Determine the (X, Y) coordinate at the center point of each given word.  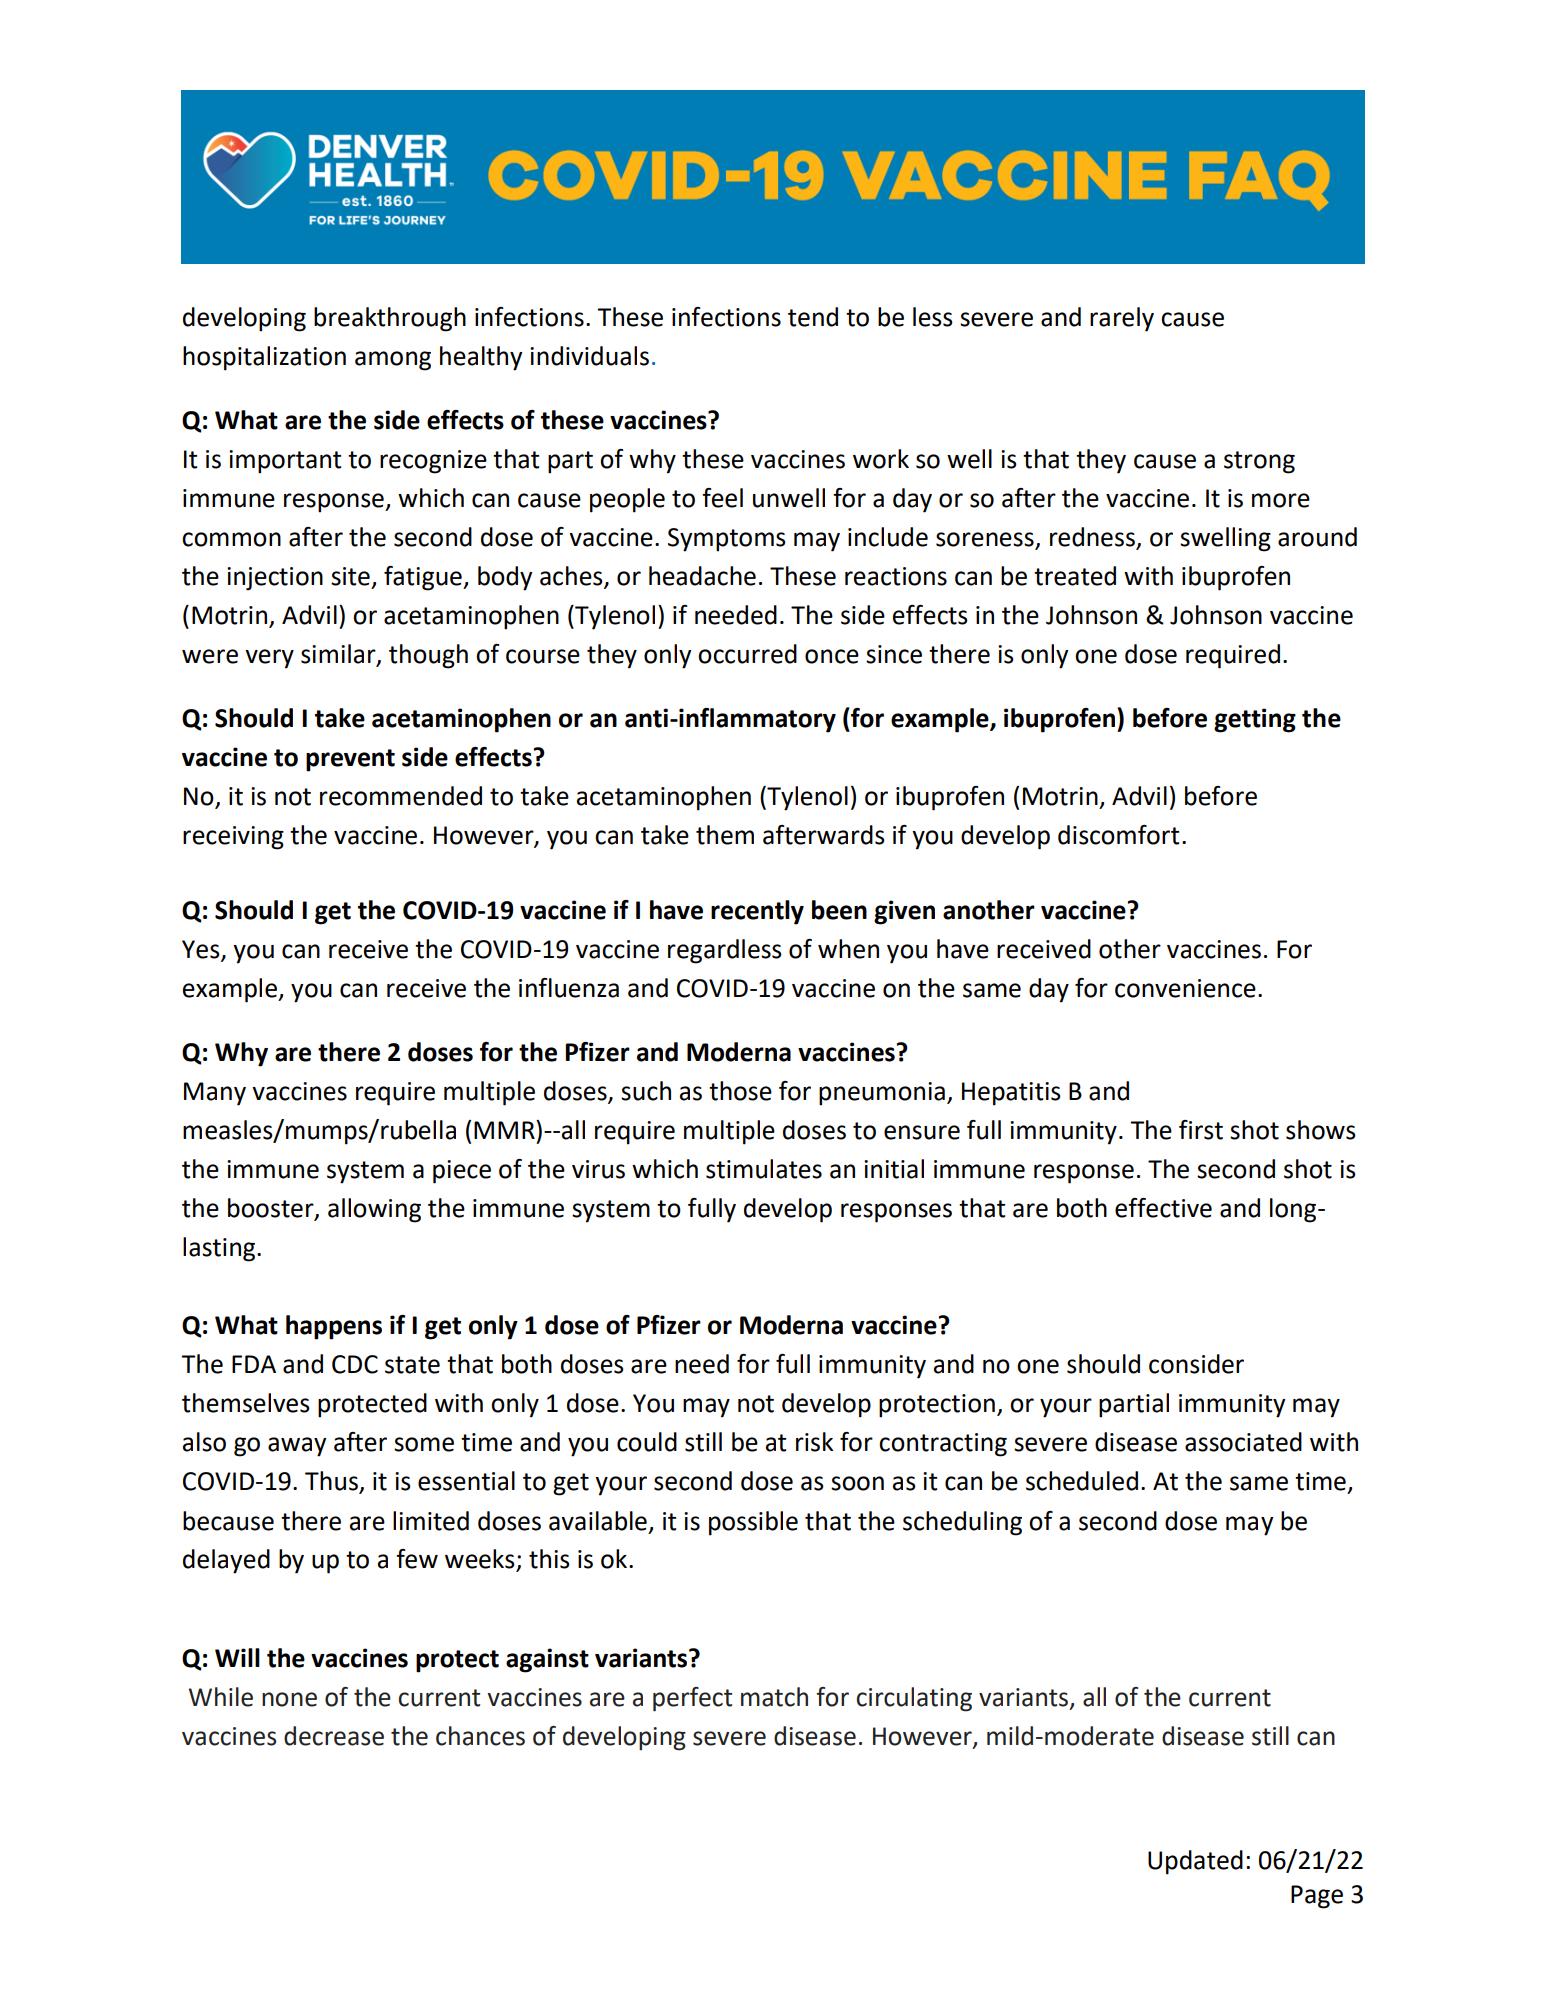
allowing (374, 1210)
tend (813, 317)
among (393, 361)
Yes (202, 950)
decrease (334, 1736)
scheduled (1082, 1481)
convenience (1185, 988)
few (417, 1559)
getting (1255, 720)
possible (753, 1523)
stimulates (764, 1169)
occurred (747, 654)
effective (1163, 1208)
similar (339, 655)
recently (757, 912)
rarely (1122, 319)
